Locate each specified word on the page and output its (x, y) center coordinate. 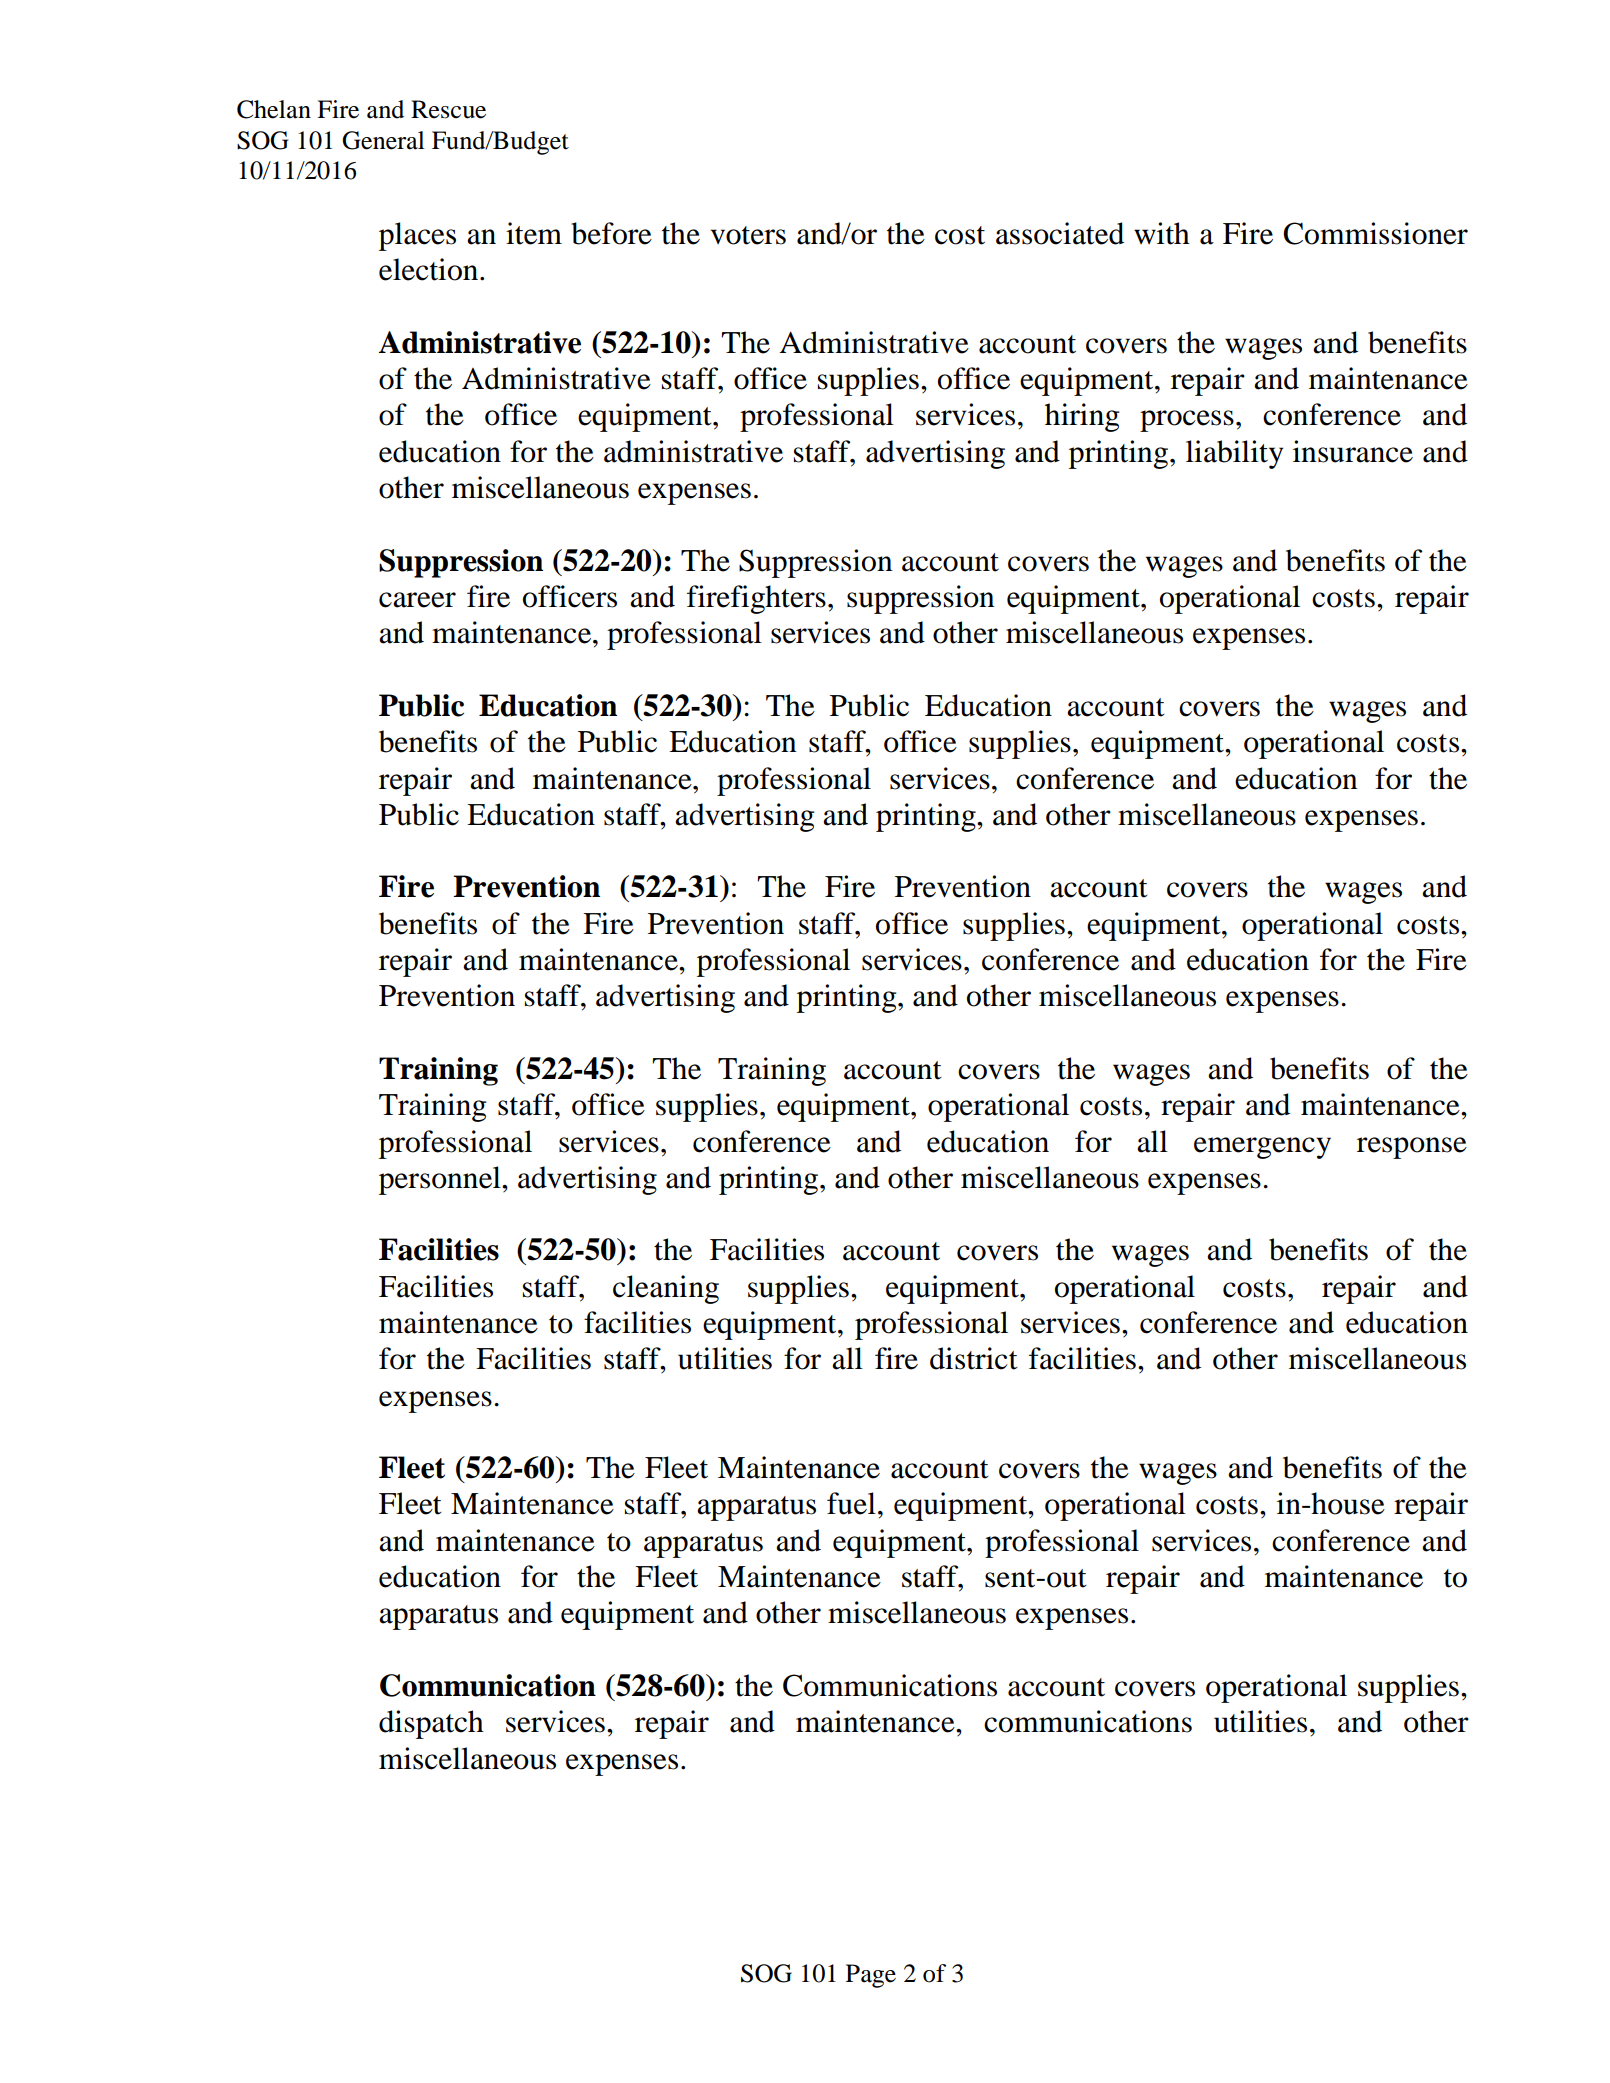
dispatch (431, 1724)
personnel (441, 1180)
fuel (851, 1503)
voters (748, 235)
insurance (1353, 451)
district (974, 1358)
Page (871, 1976)
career (417, 600)
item (534, 233)
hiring (1082, 417)
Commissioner (1375, 233)
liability (1234, 454)
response (1412, 1148)
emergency (1262, 1148)
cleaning (666, 1289)
